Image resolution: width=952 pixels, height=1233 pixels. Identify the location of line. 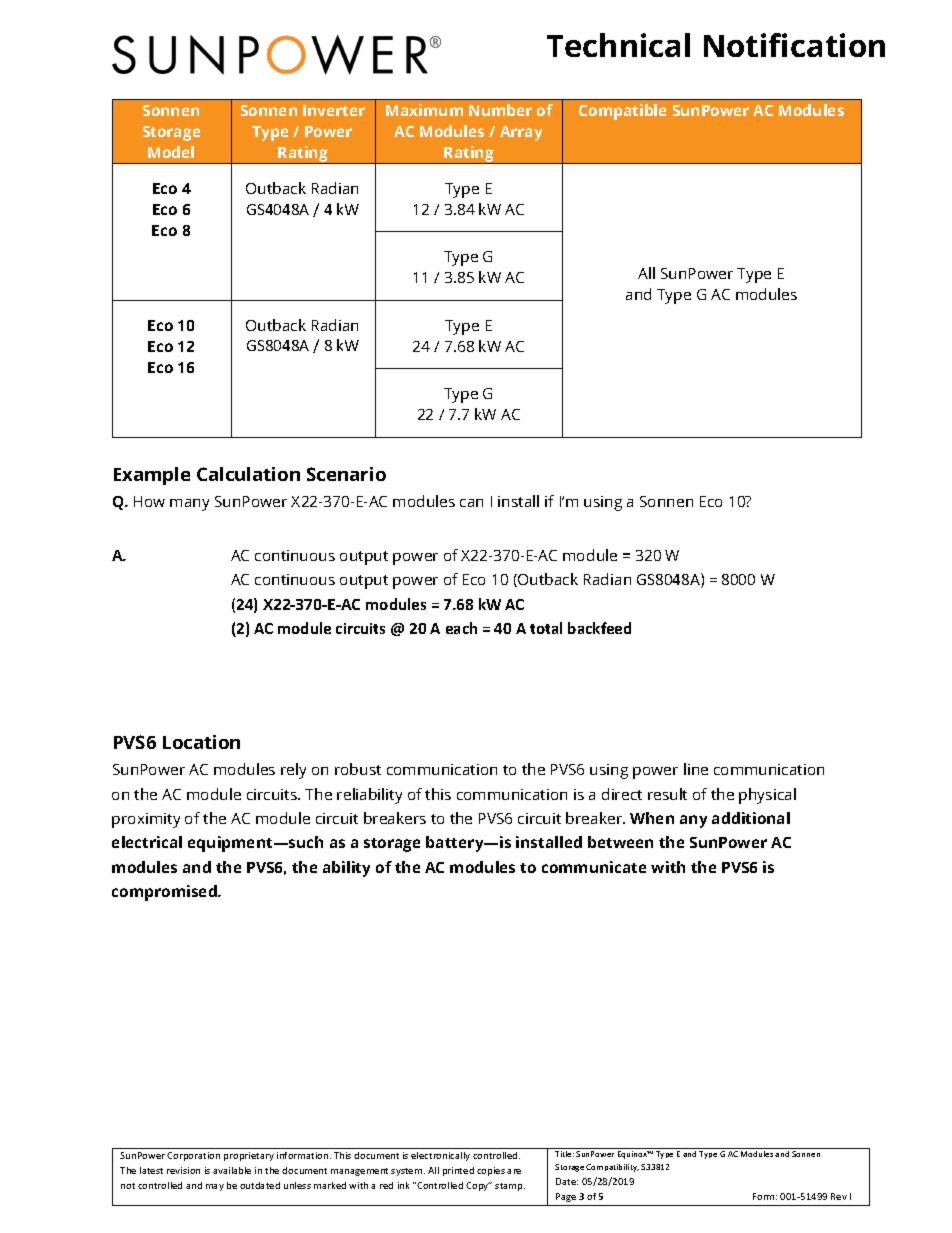
(696, 769).
